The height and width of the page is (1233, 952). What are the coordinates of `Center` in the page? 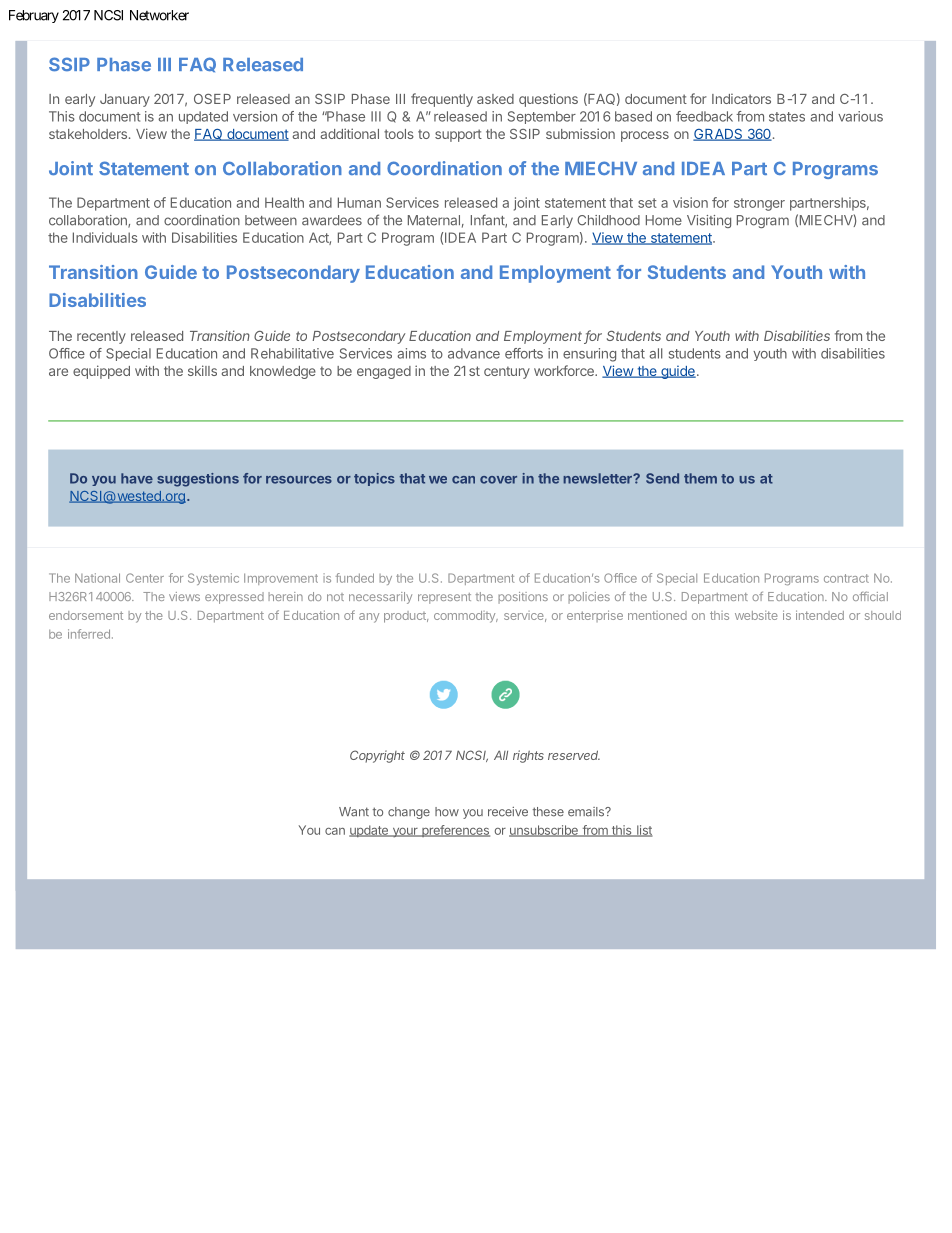 It's located at (145, 578).
